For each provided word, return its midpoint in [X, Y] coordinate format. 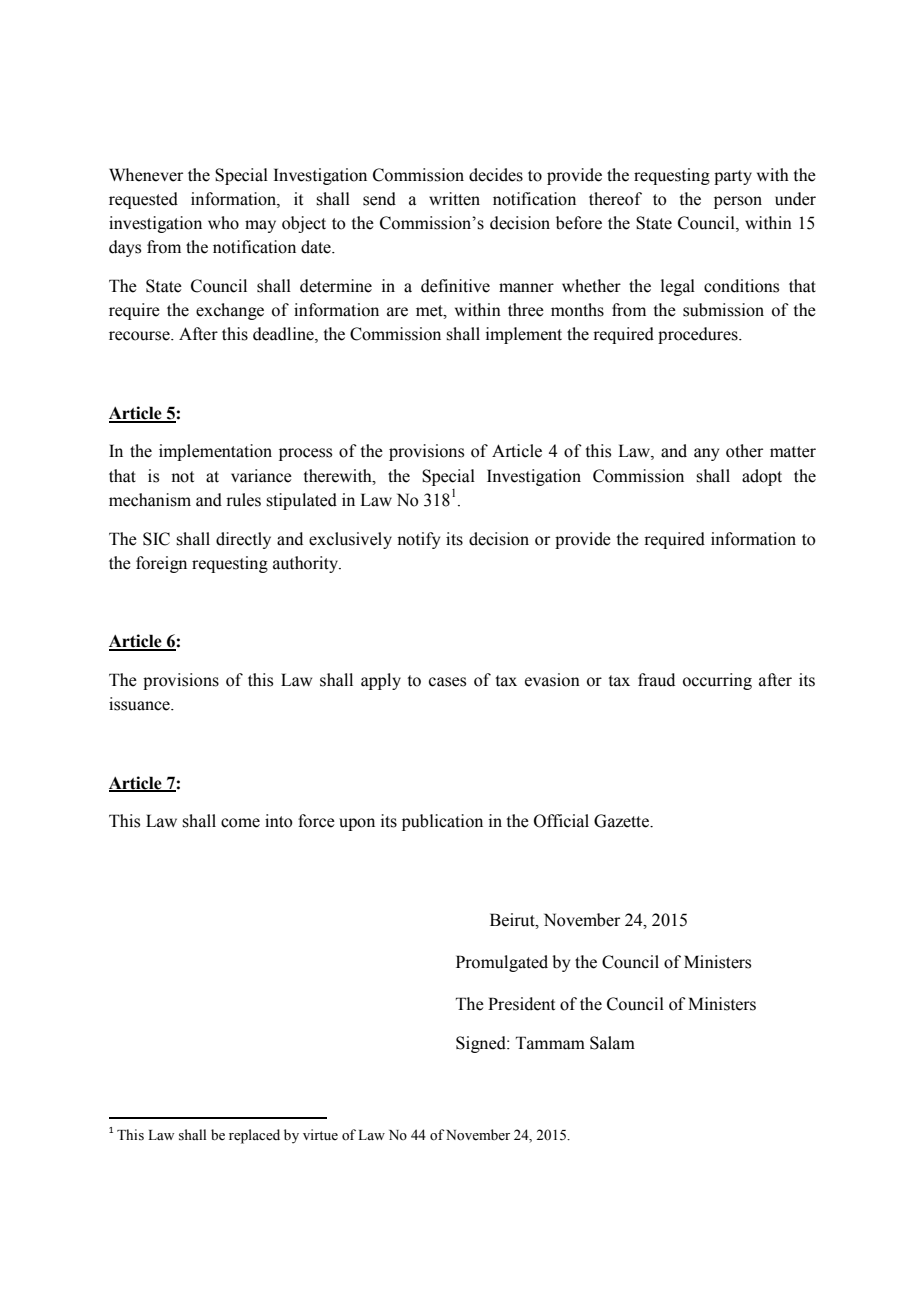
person [738, 202]
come [240, 823]
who [223, 223]
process [305, 454]
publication [442, 822]
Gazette [623, 821]
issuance [140, 704]
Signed [482, 1044]
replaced [254, 1136]
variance [261, 476]
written [454, 199]
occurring [717, 681]
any [706, 454]
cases [447, 682]
